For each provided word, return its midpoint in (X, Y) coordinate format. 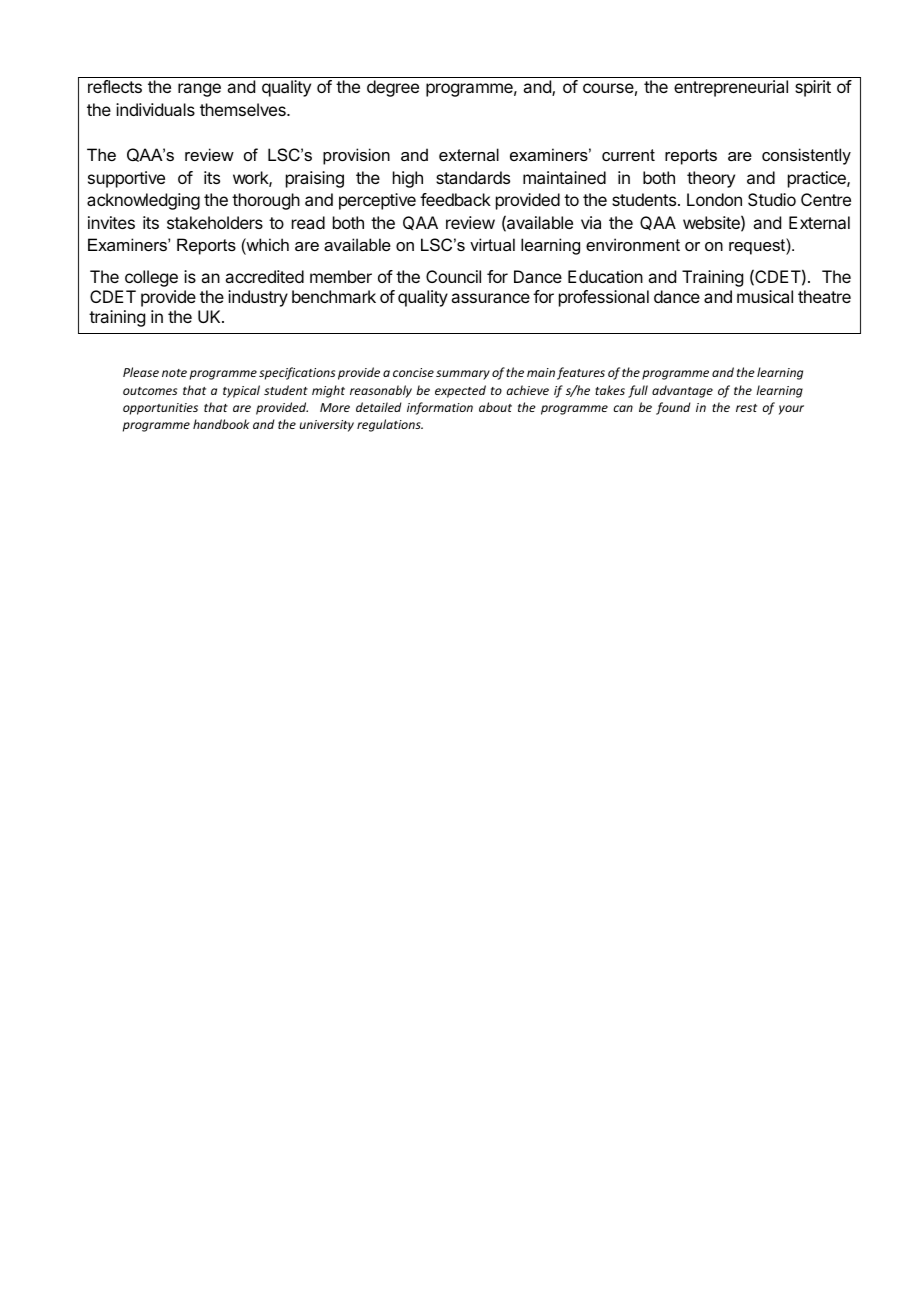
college (151, 278)
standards (473, 177)
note (174, 373)
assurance (490, 298)
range (199, 90)
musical (765, 296)
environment (633, 244)
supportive (126, 179)
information (440, 408)
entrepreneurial (731, 88)
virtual (492, 244)
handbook (221, 424)
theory (711, 179)
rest (746, 408)
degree (393, 88)
